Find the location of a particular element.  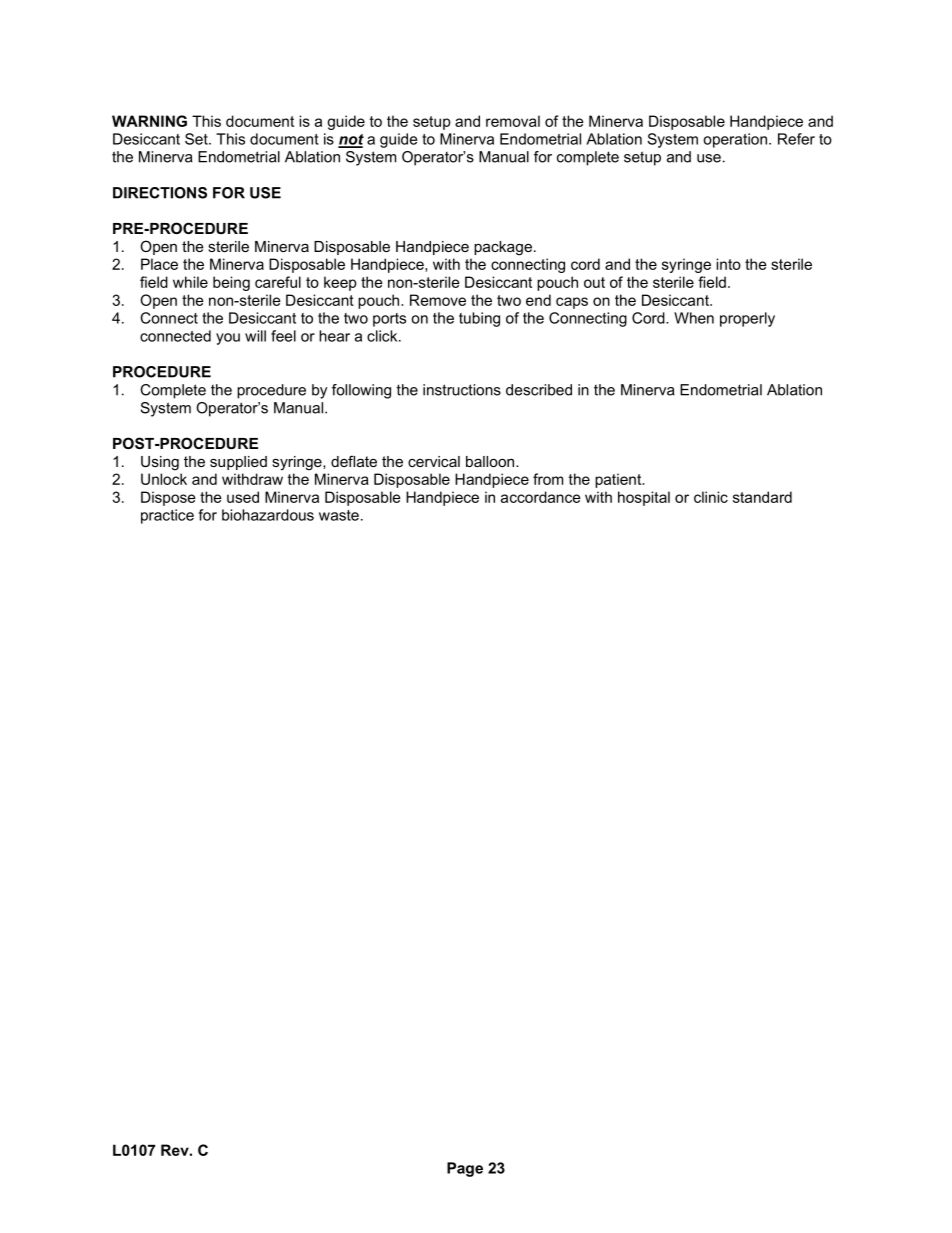

DIRECTIONS is located at coordinates (160, 193).
